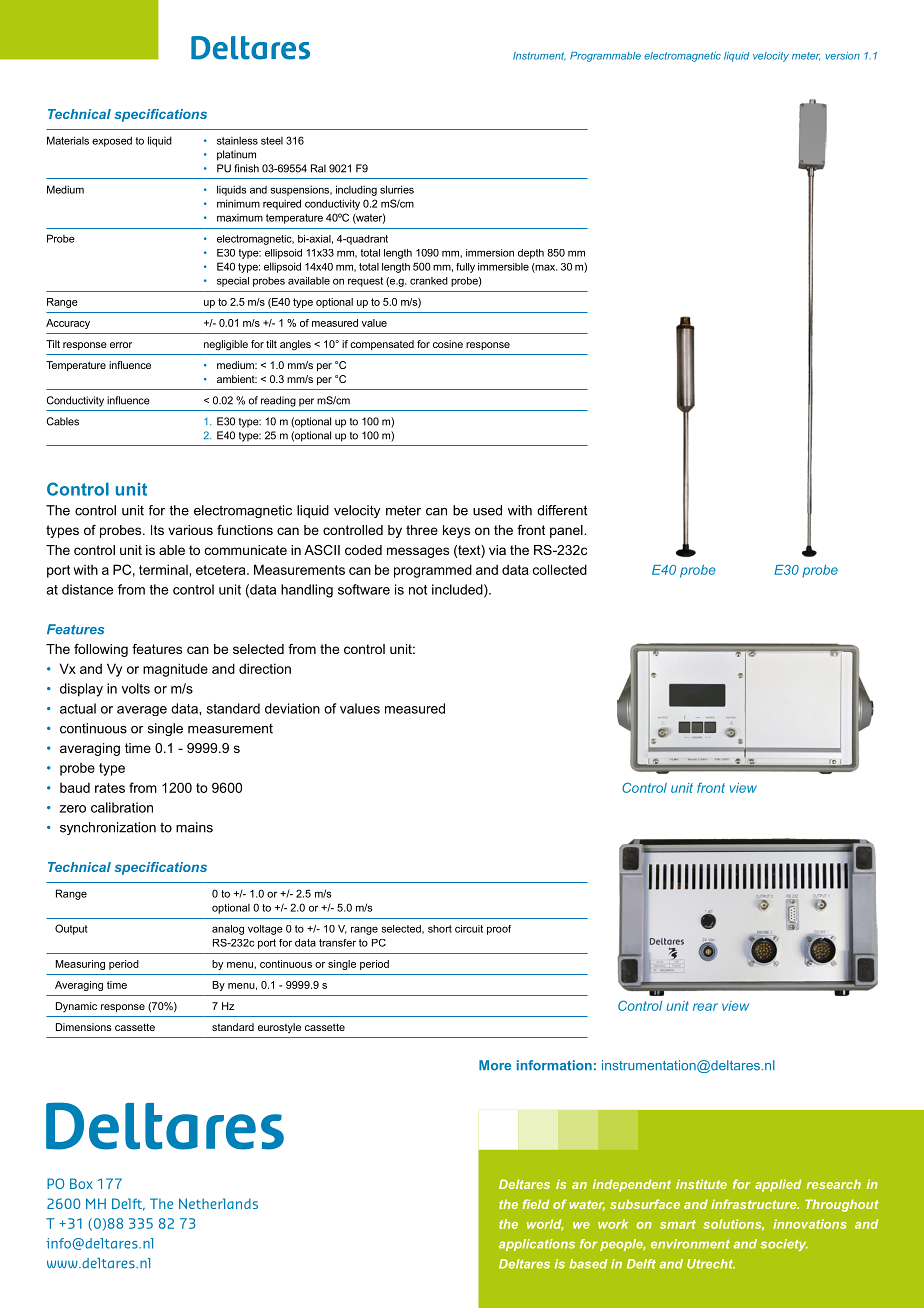 This screenshot has height=1308, width=924. What do you see at coordinates (469, 929) in the screenshot?
I see `circuit` at bounding box center [469, 929].
